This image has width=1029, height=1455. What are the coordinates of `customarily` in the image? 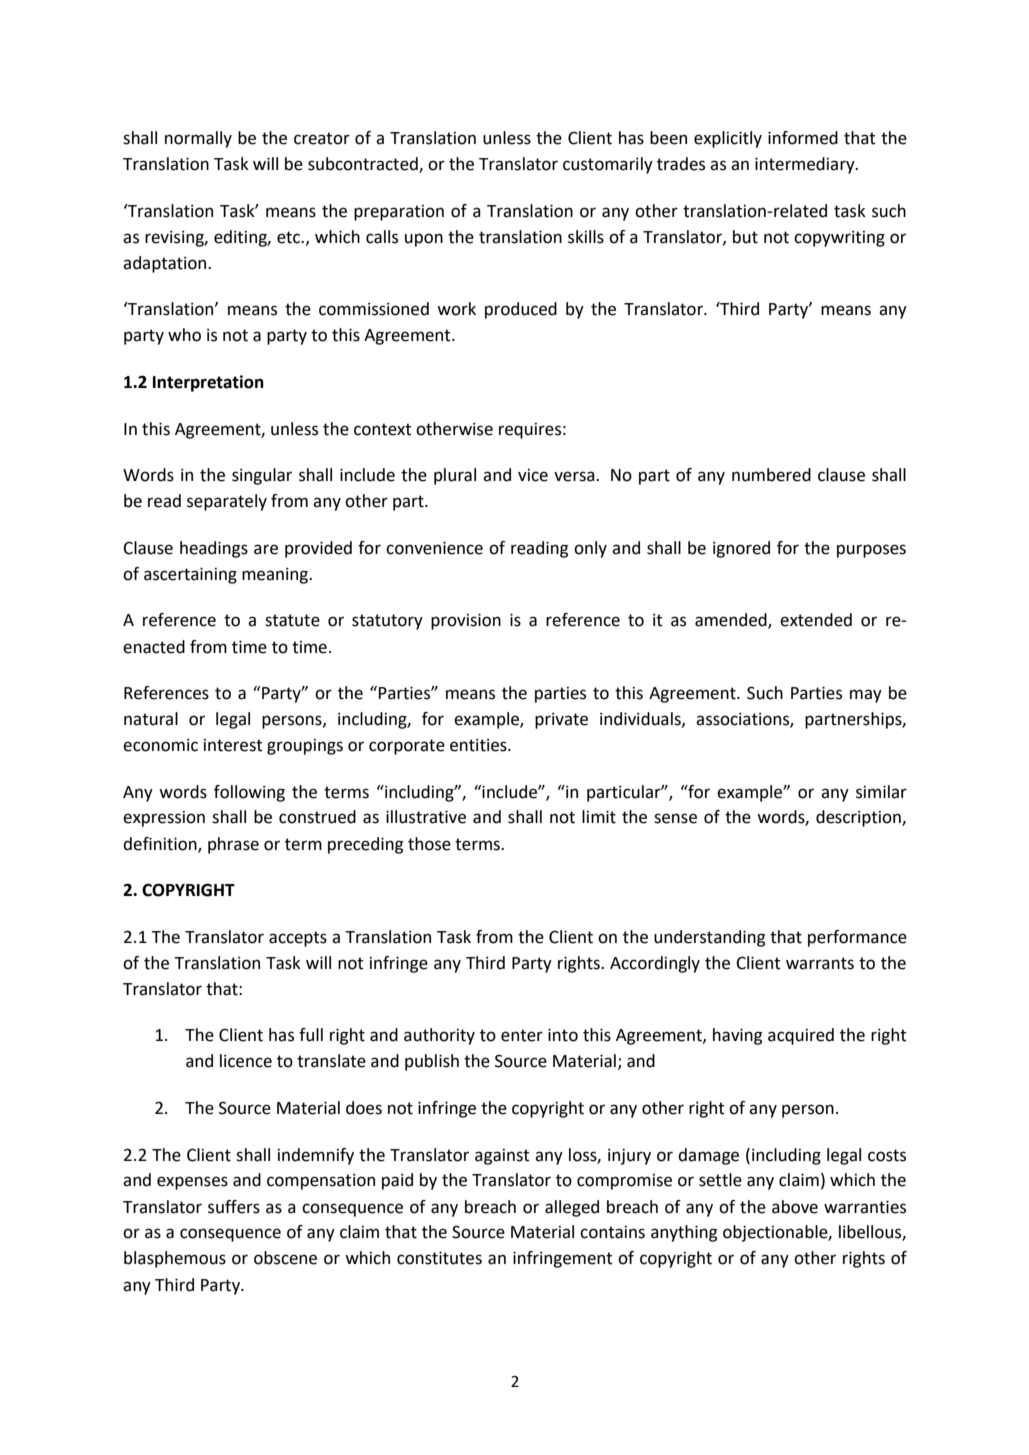 It's located at (608, 165).
